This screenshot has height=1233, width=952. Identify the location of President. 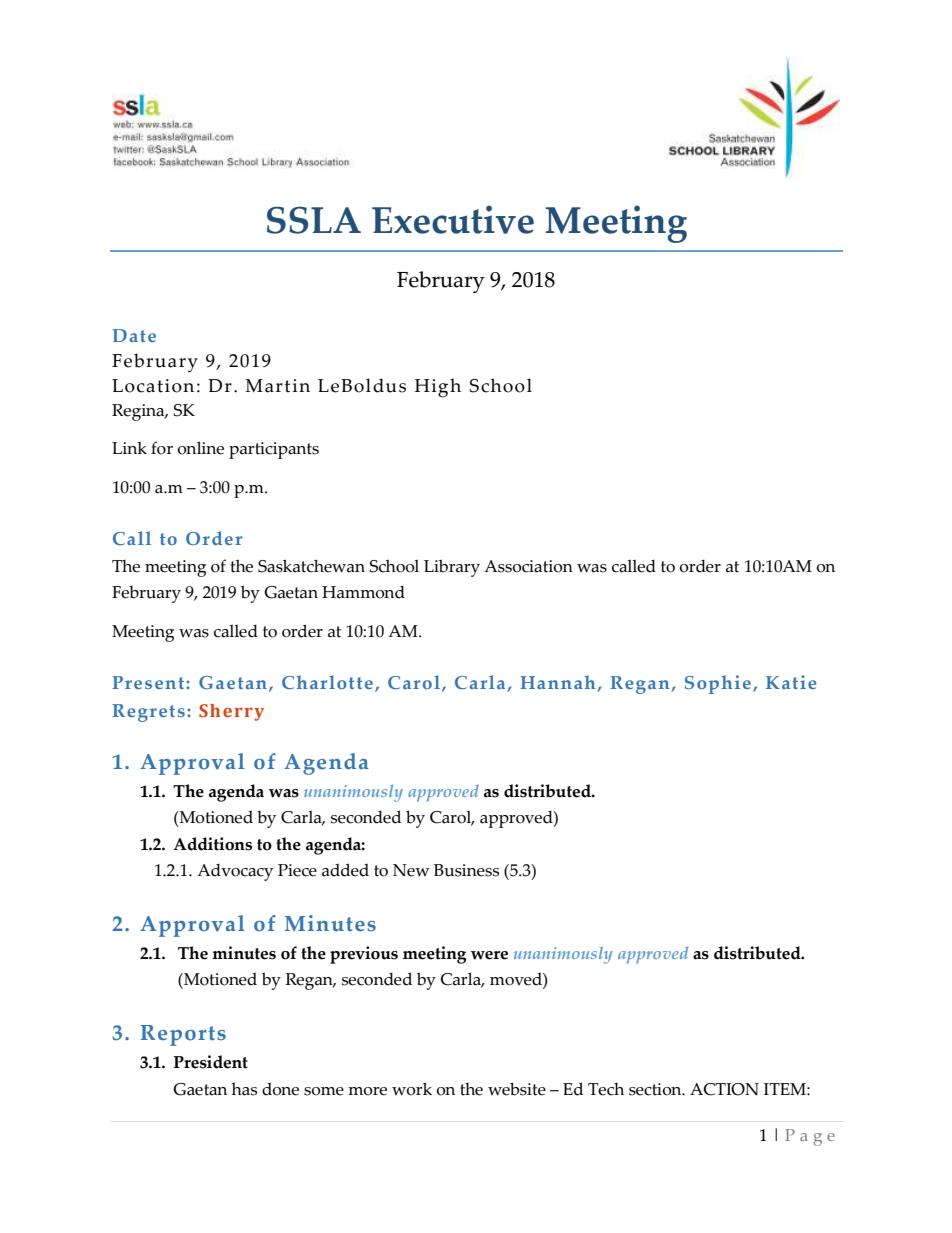
(210, 1062).
